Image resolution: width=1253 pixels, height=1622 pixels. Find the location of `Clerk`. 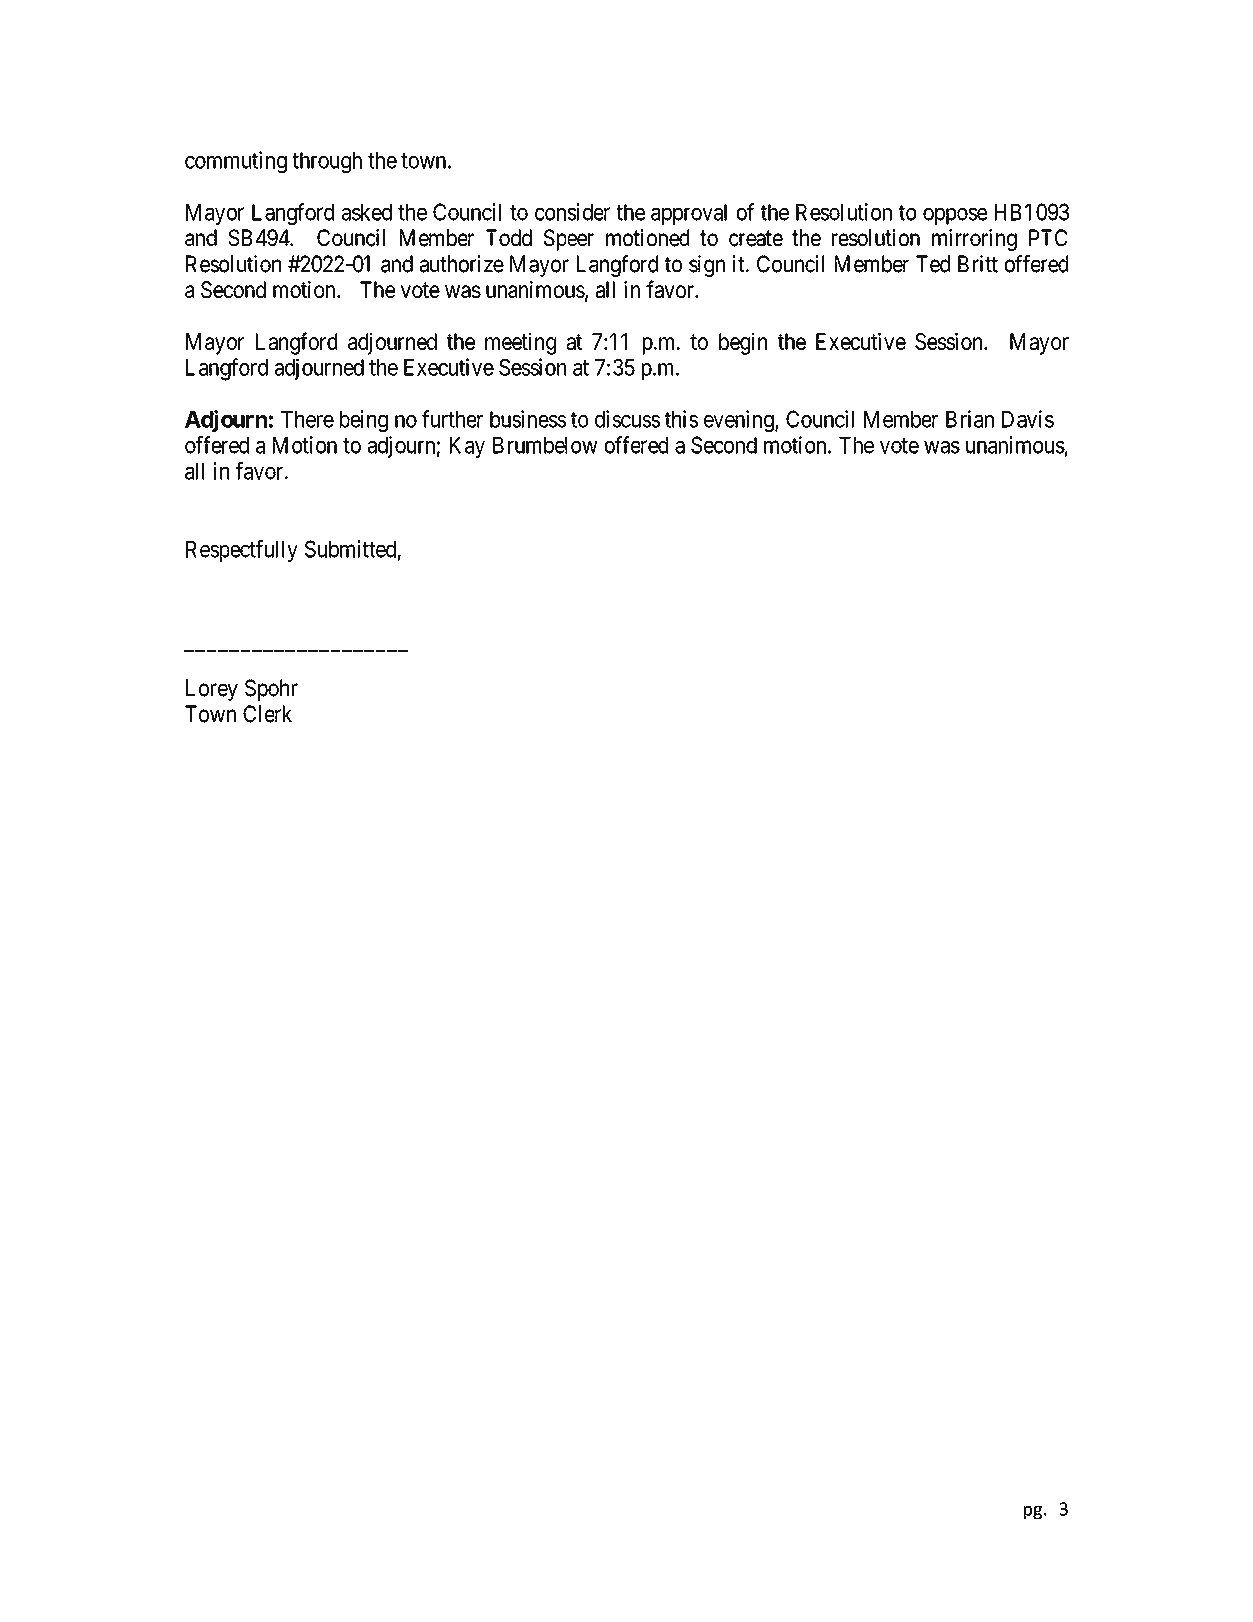

Clerk is located at coordinates (267, 714).
